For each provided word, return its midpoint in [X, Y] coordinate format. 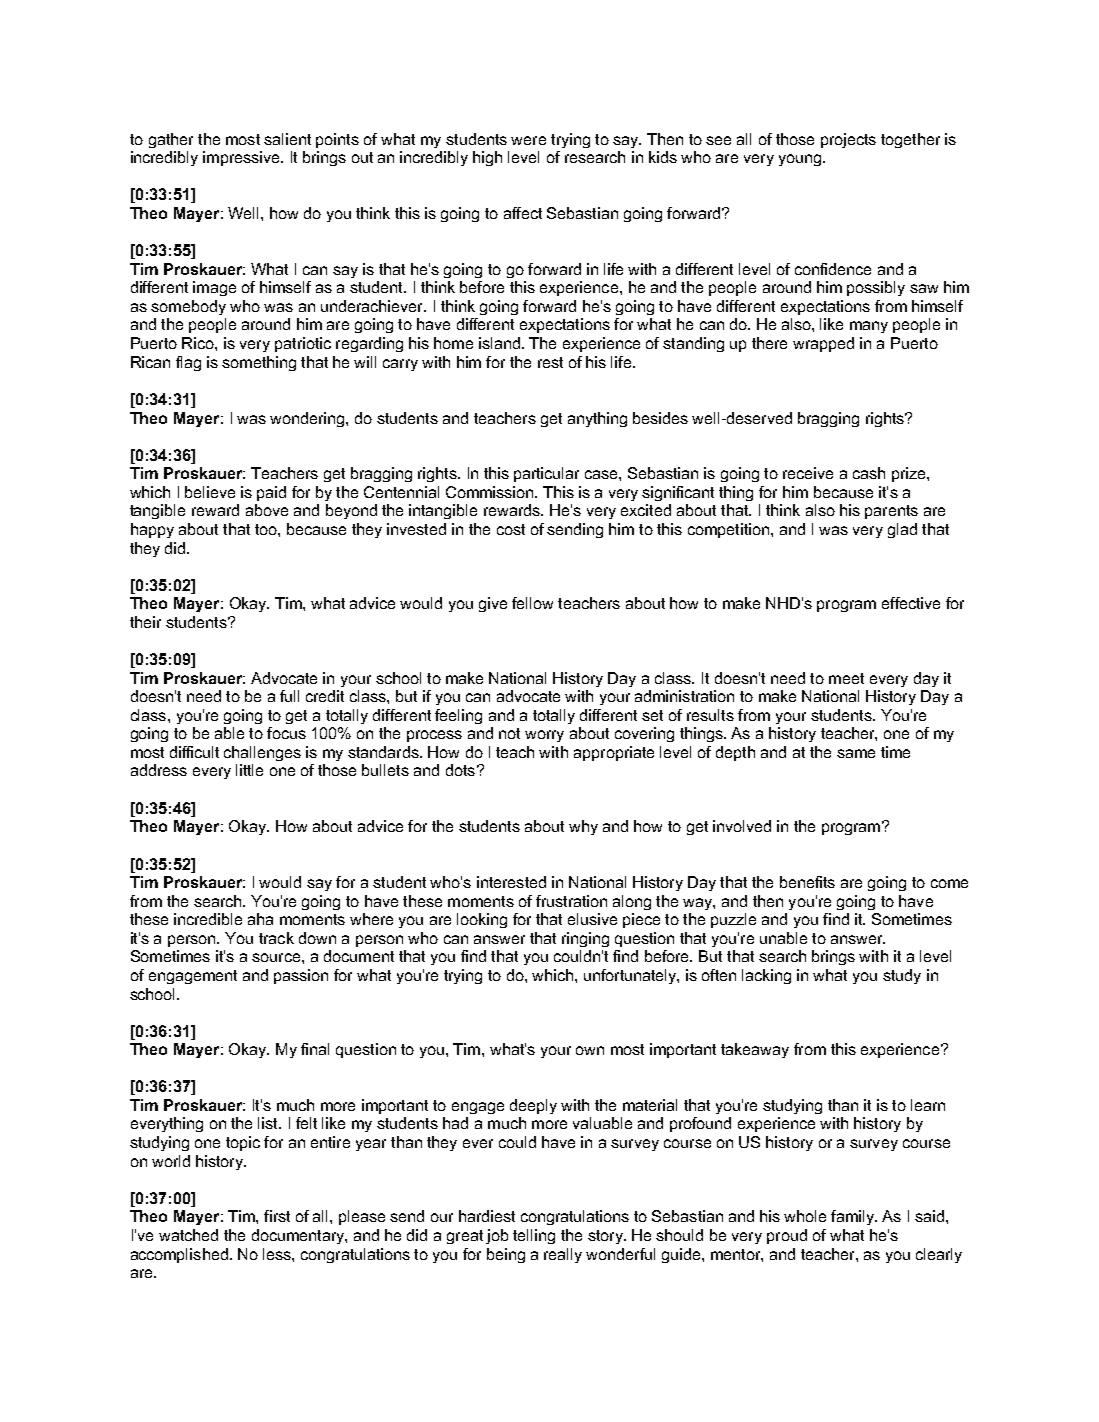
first [277, 1216]
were [528, 140]
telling [534, 1236]
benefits [807, 882]
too [267, 529]
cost [511, 529]
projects [848, 140]
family [853, 1217]
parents [891, 512]
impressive [242, 158]
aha [260, 919]
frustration [571, 901]
